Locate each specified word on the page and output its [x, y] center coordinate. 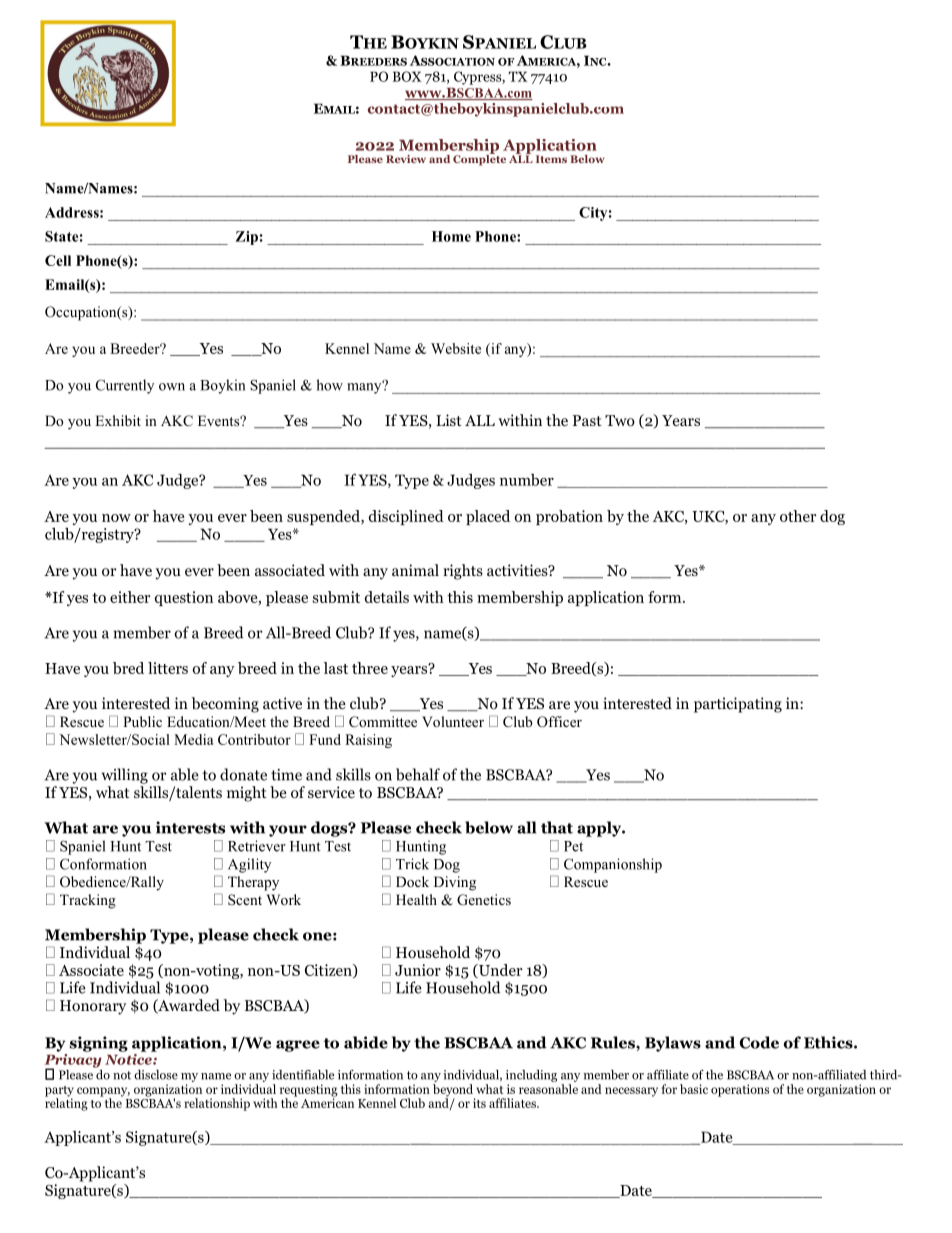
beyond [454, 1091]
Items [551, 159]
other [798, 516]
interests [190, 827]
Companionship [613, 865]
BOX [407, 76]
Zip [247, 238]
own [172, 387]
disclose [156, 1075]
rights [463, 572]
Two [620, 421]
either [130, 597]
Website [456, 348]
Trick [412, 864]
